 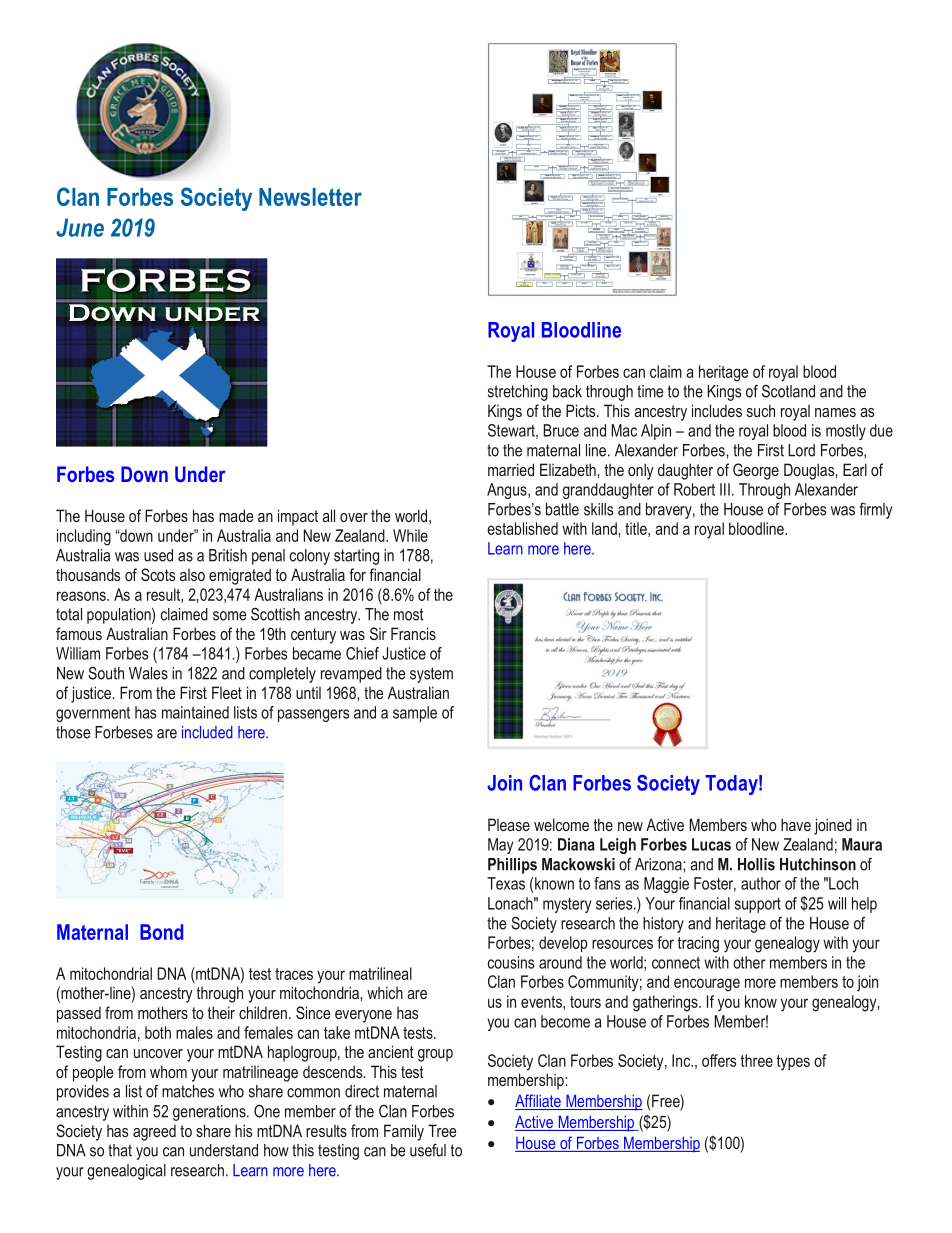 What do you see at coordinates (793, 1063) in the page?
I see `types` at bounding box center [793, 1063].
